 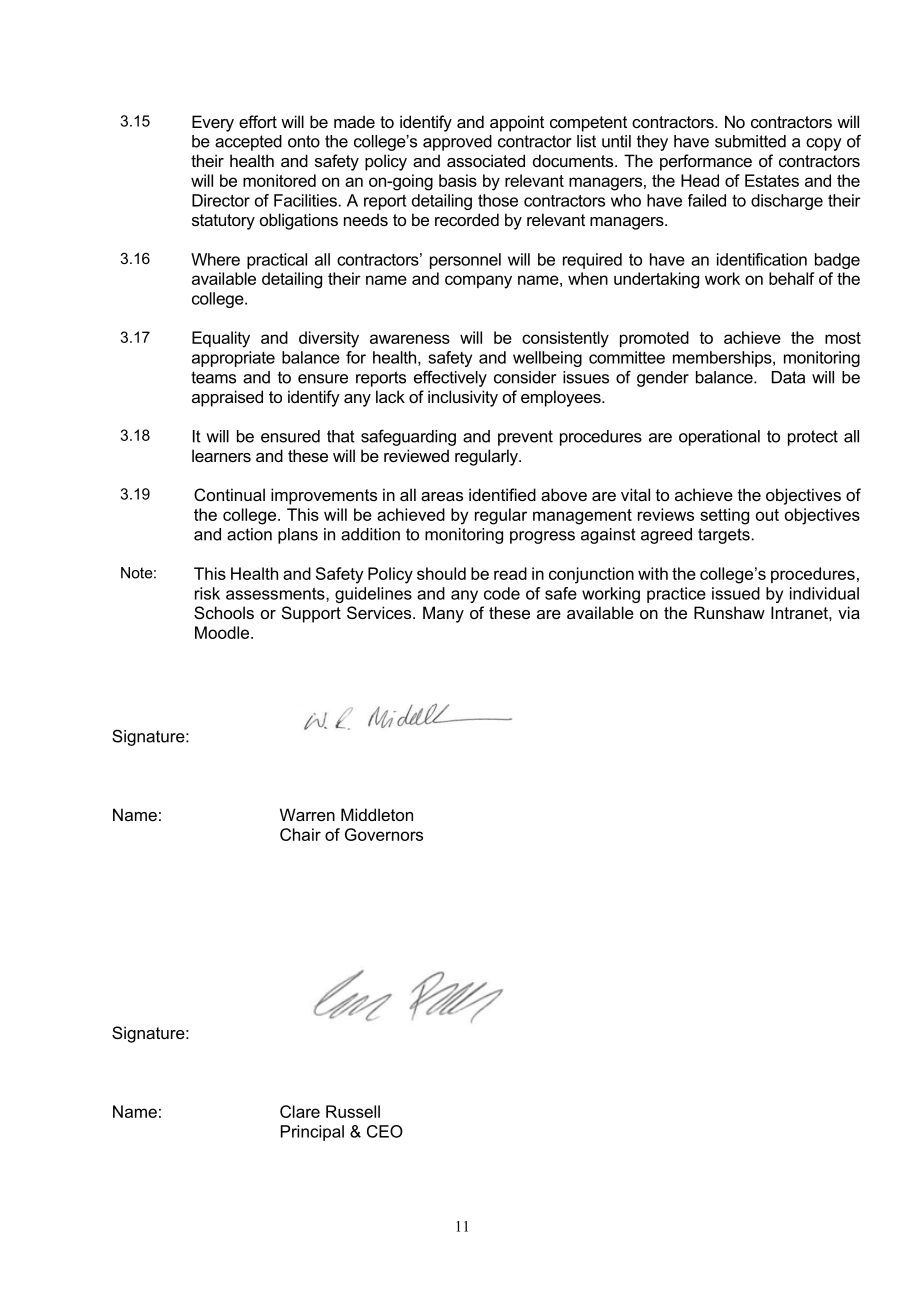 I want to click on submitted, so click(x=750, y=141).
